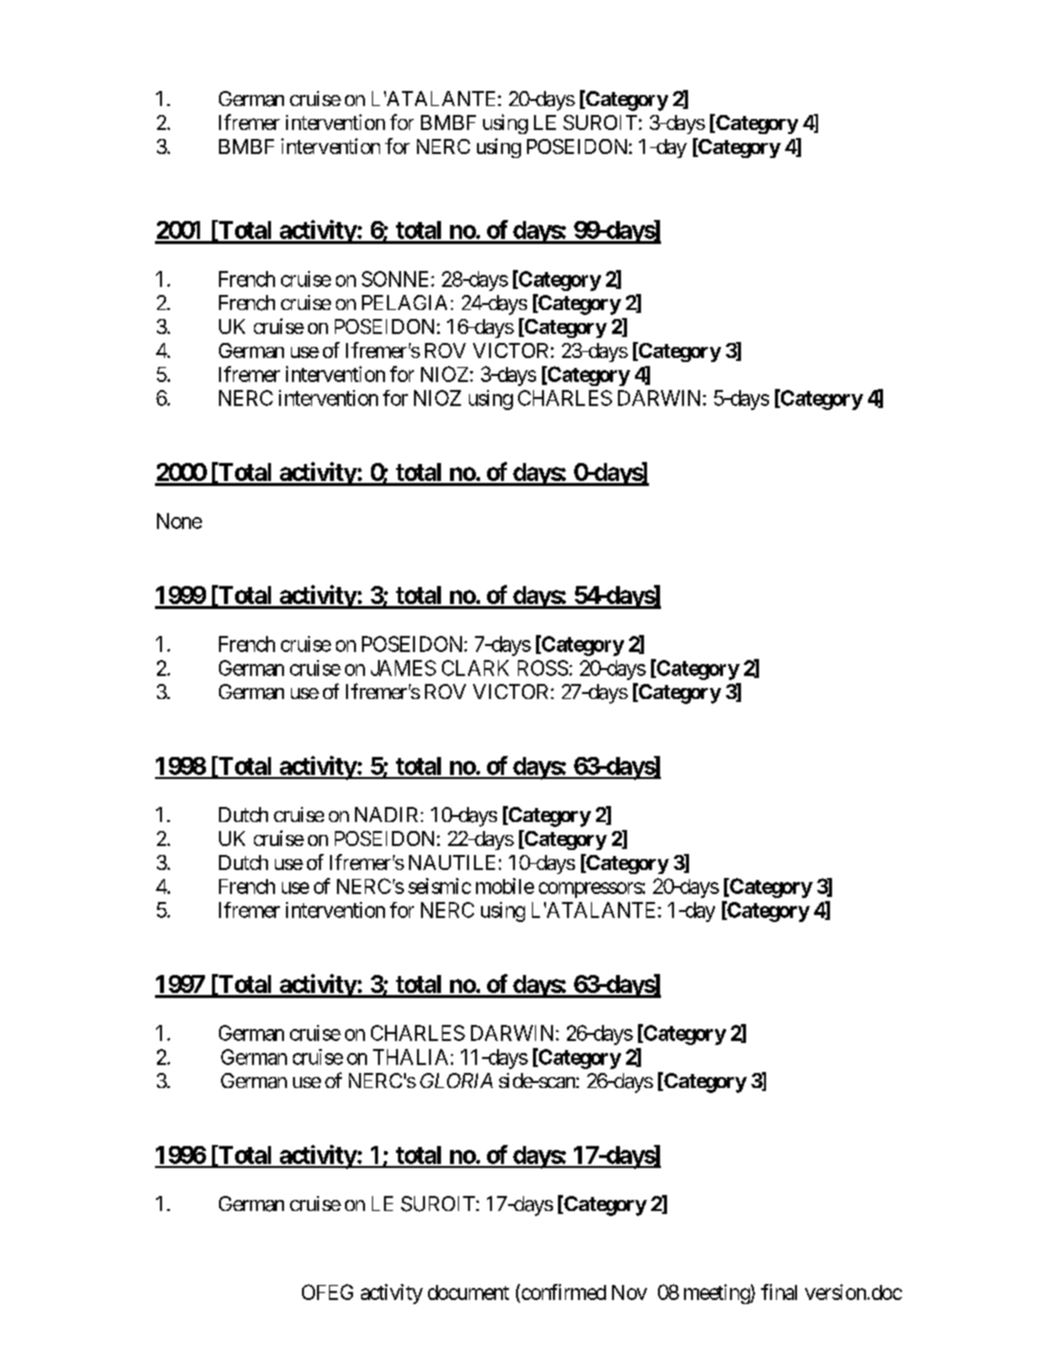  I want to click on GLORIA, so click(456, 1080).
